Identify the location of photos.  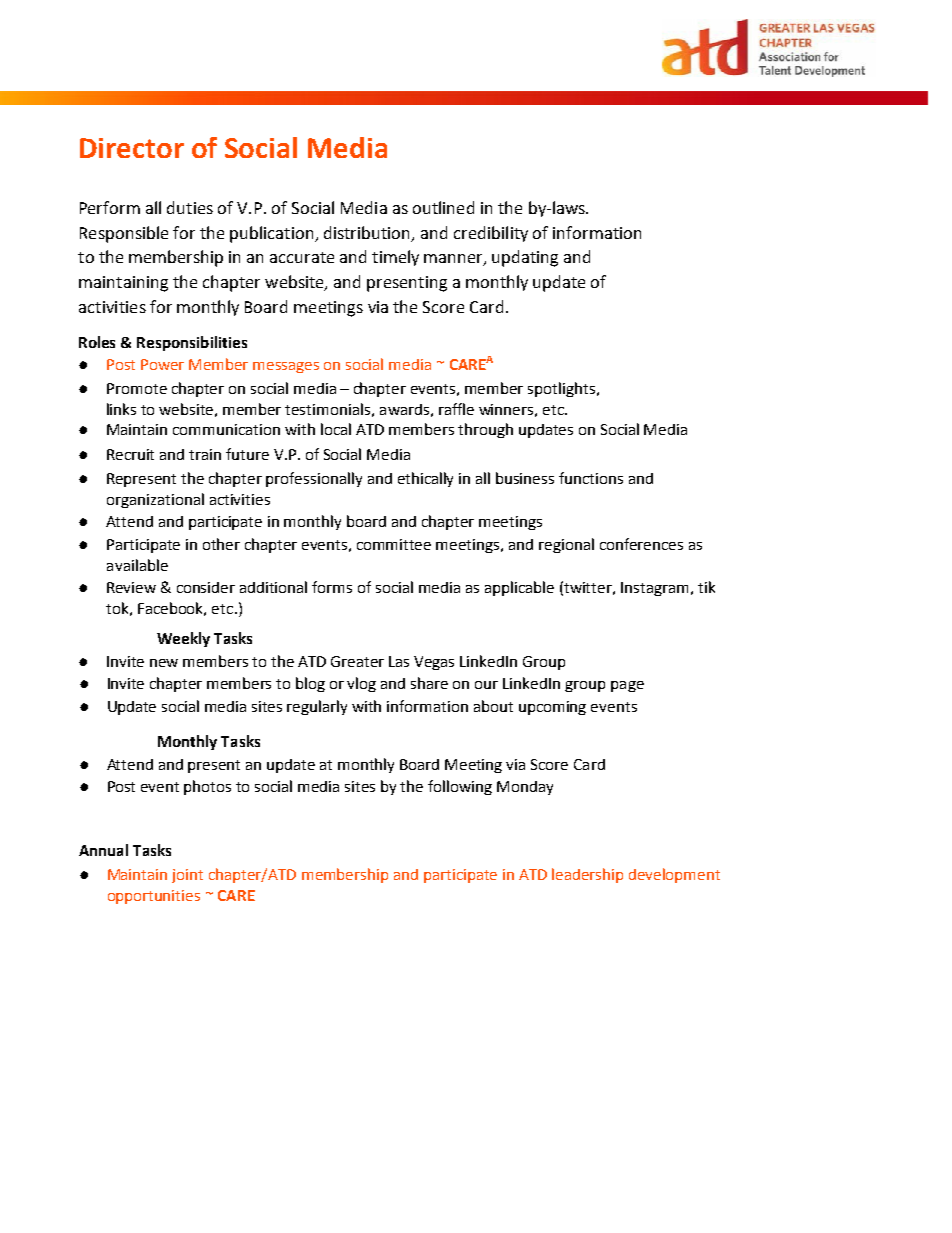
(207, 787).
